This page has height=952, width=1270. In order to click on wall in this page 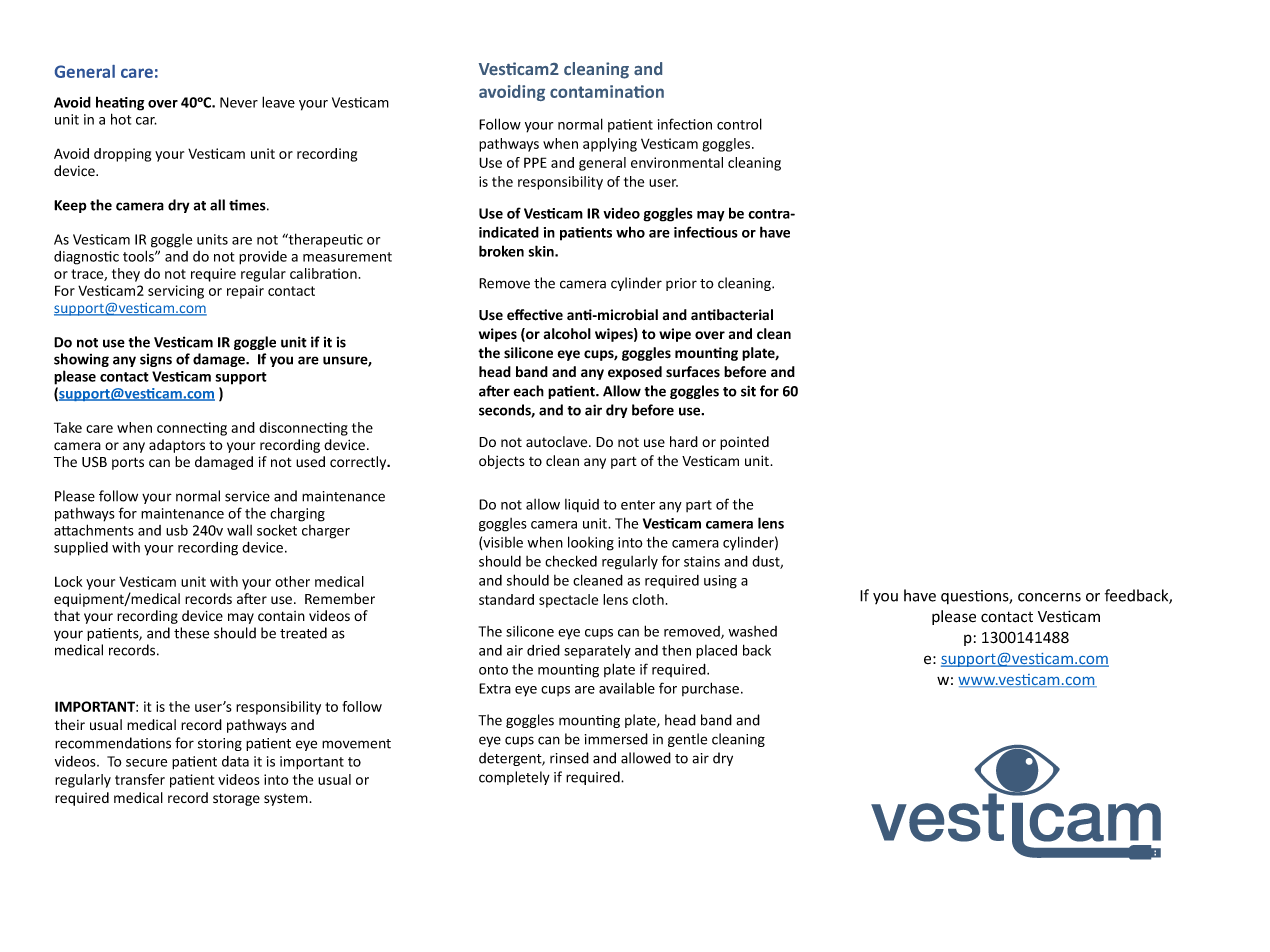, I will do `click(239, 530)`.
